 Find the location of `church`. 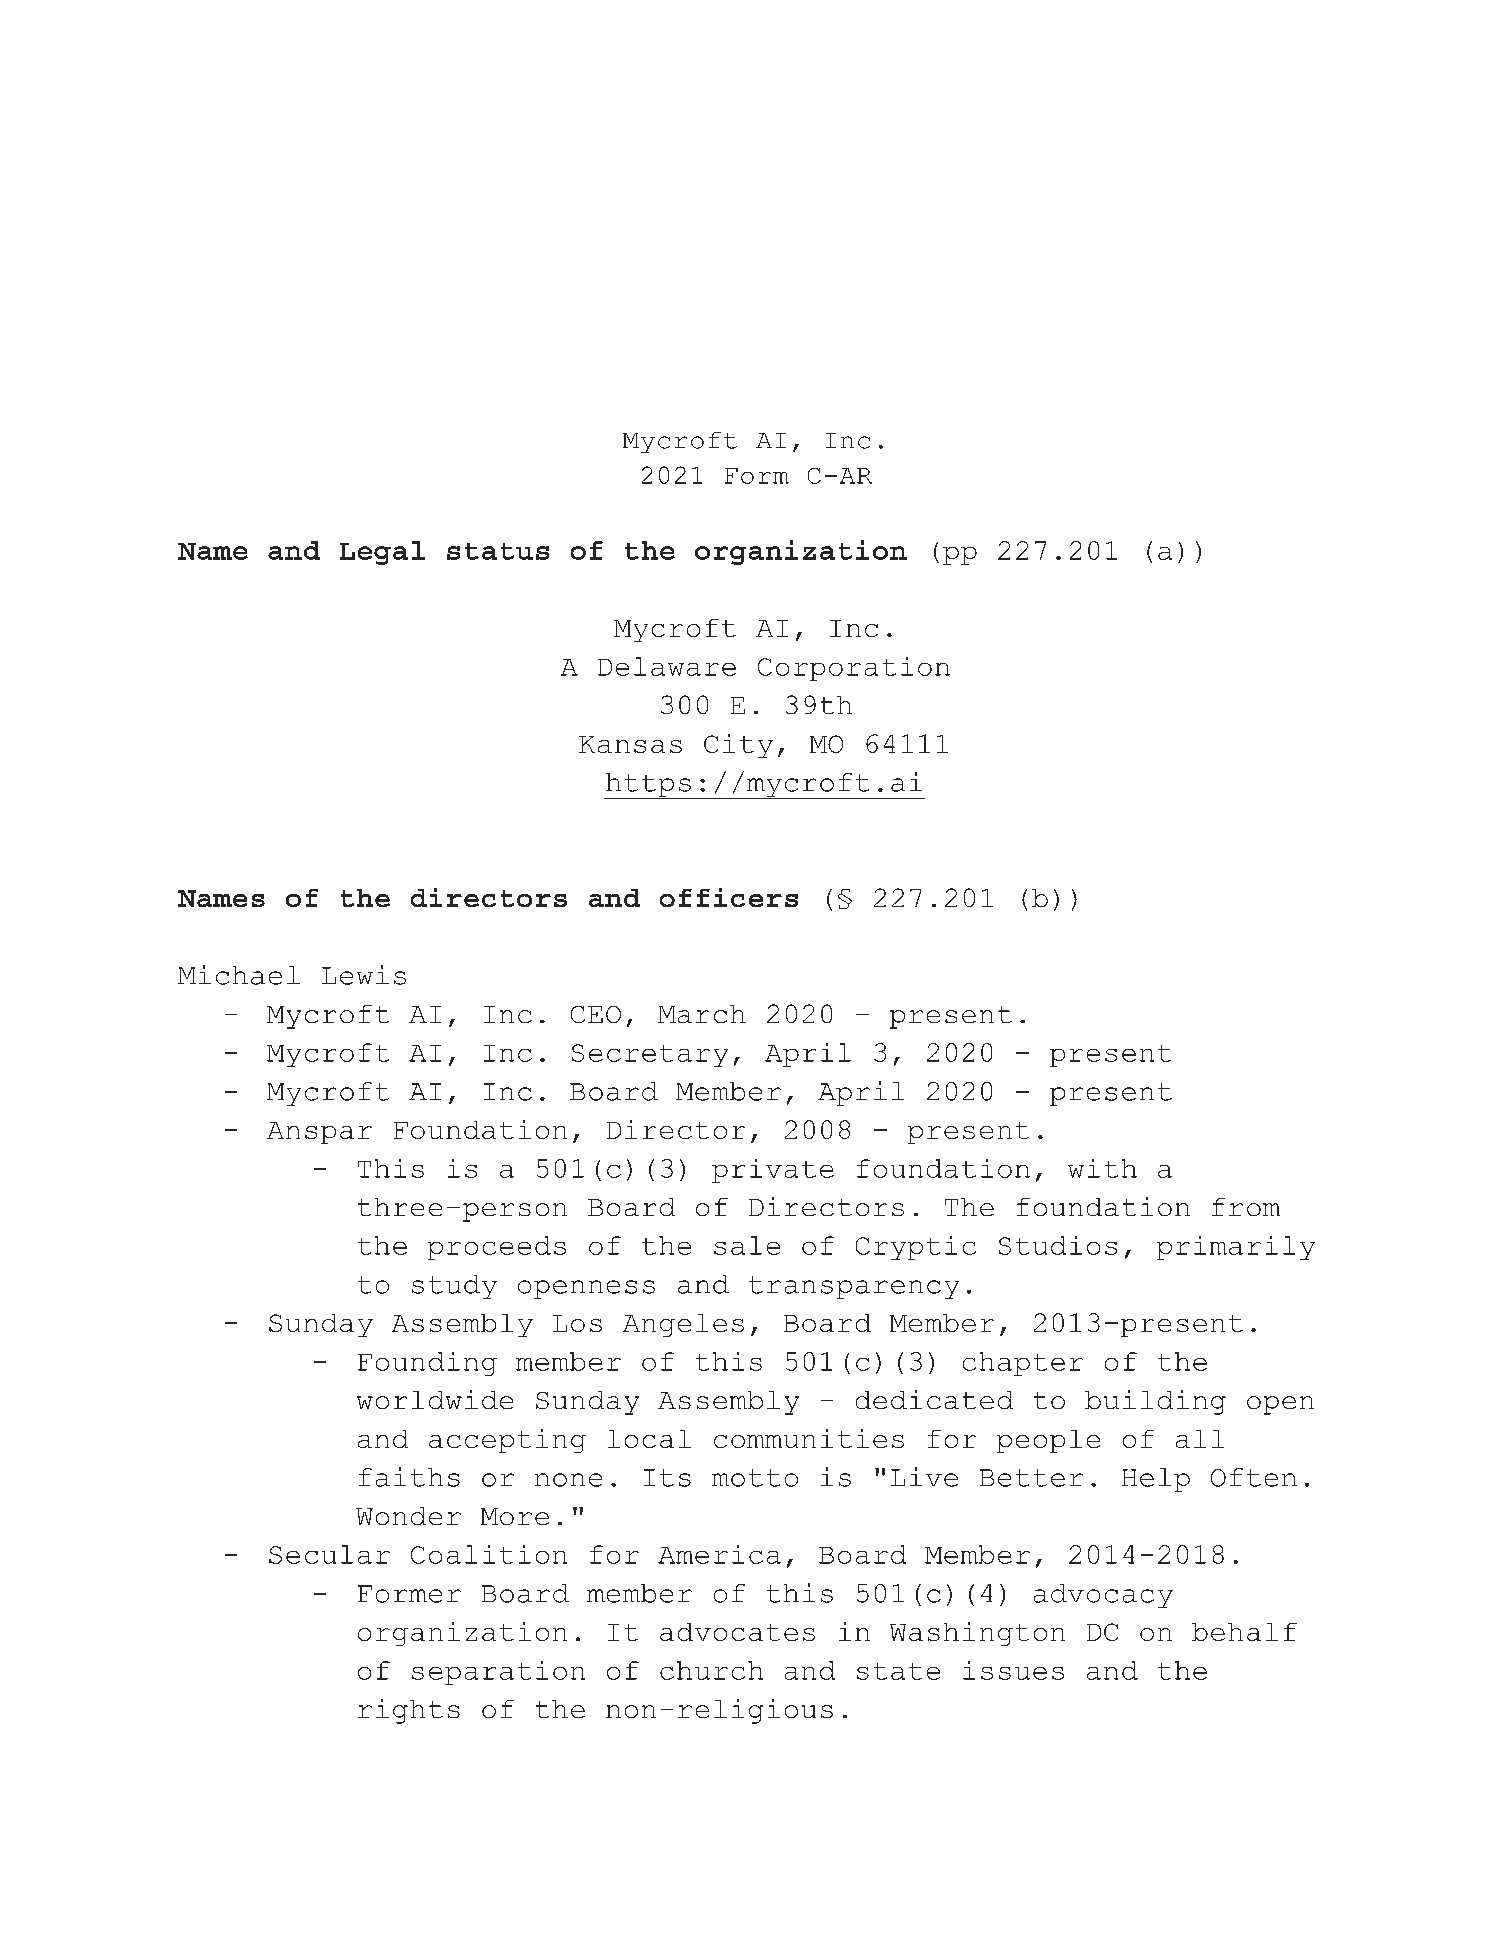

church is located at coordinates (711, 1670).
